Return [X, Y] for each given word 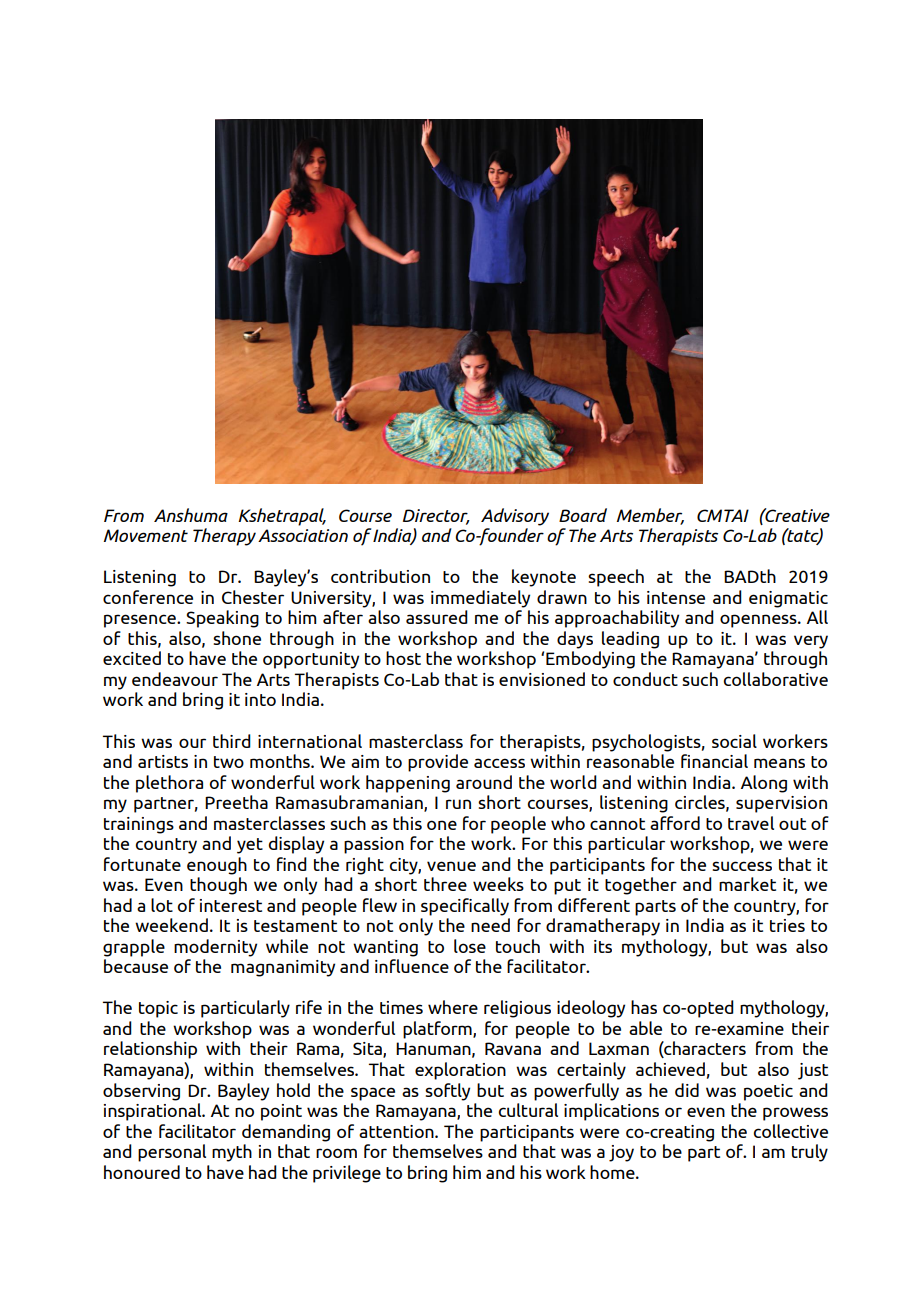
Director [436, 516]
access [499, 763]
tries [787, 925]
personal [172, 1153]
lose [470, 946]
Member [650, 516]
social [734, 741]
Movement [146, 535]
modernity [215, 948]
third [232, 741]
